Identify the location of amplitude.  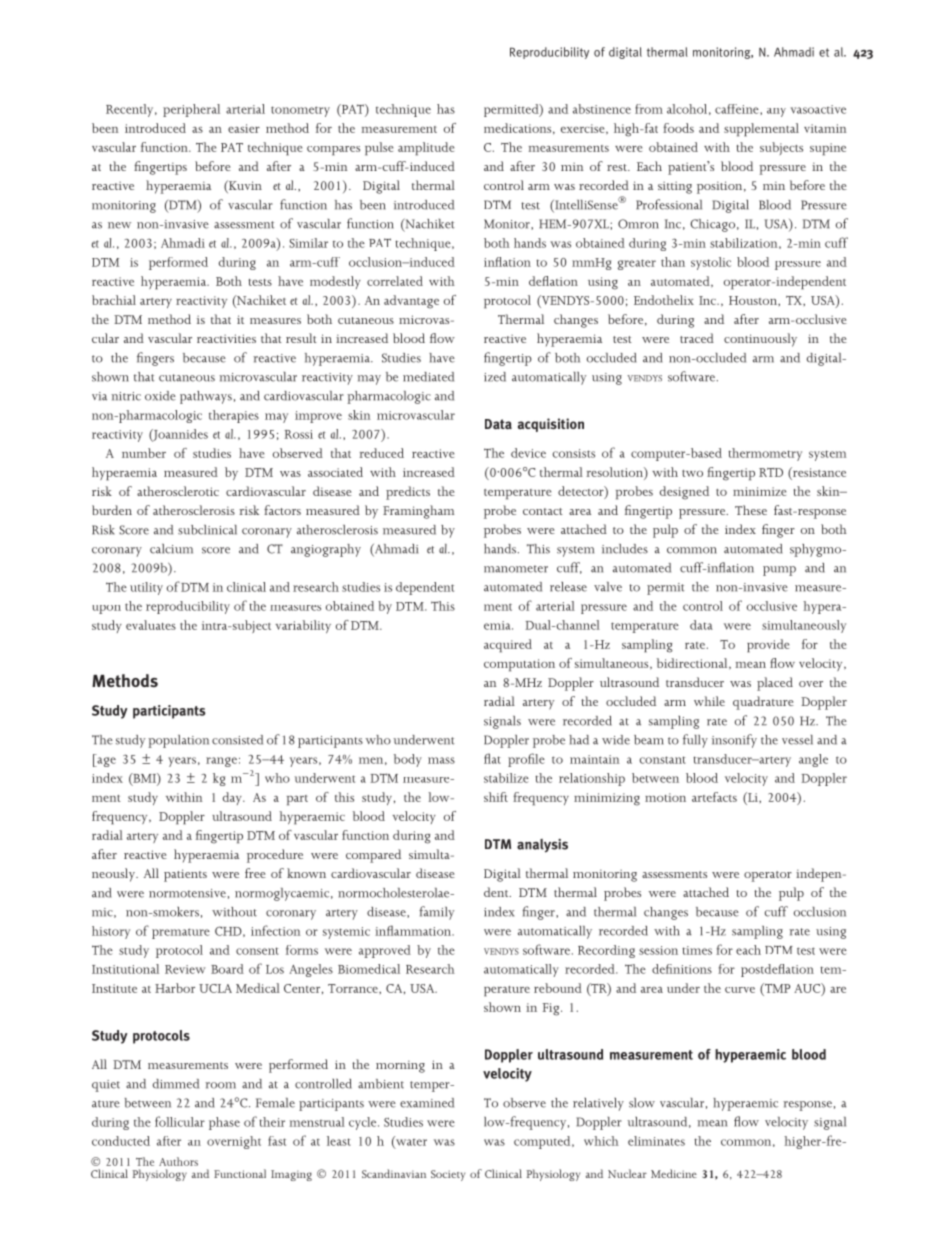
(426, 149).
